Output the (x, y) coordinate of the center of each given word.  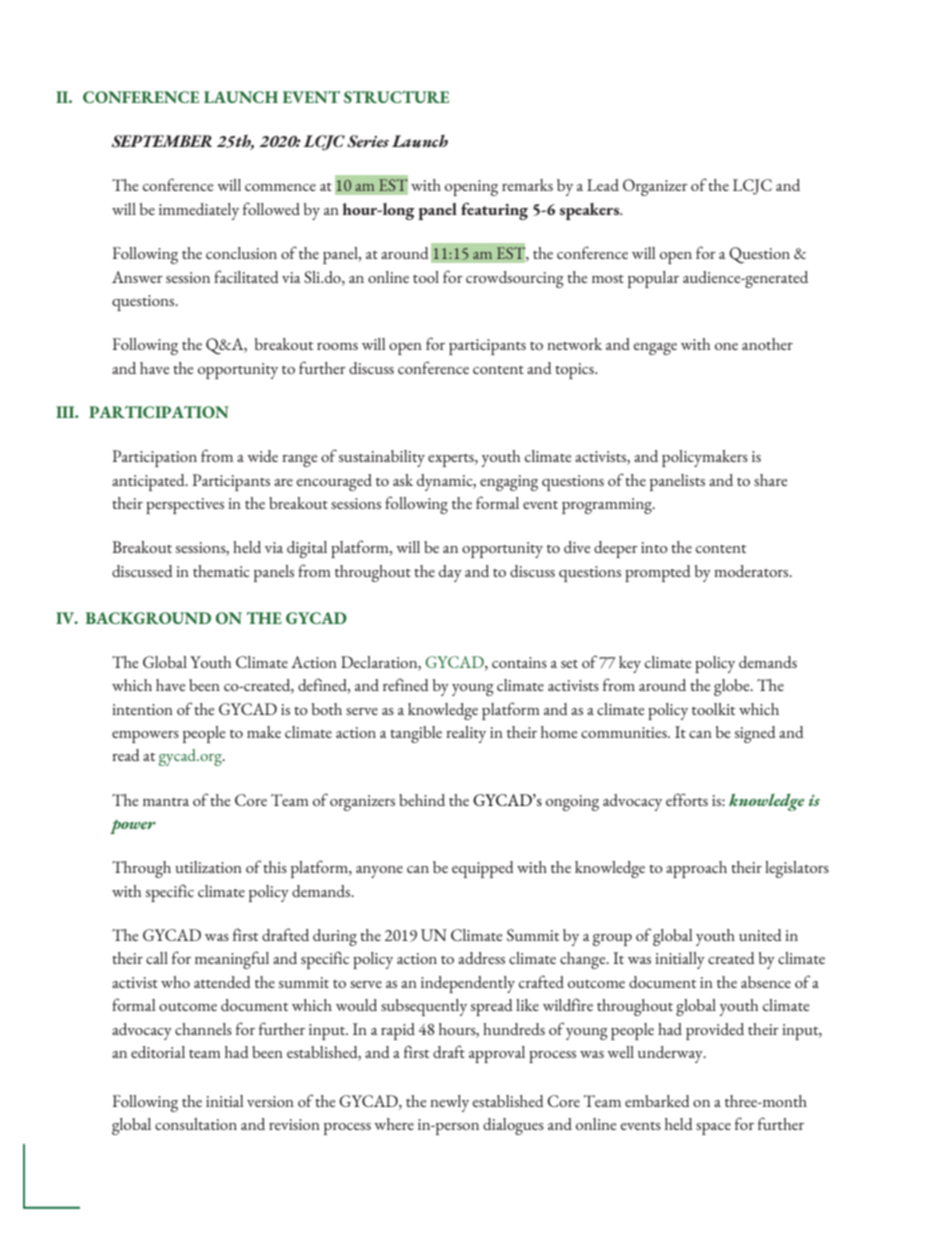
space (713, 1129)
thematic (221, 571)
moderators (752, 571)
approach (696, 869)
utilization (208, 867)
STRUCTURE (396, 97)
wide (262, 456)
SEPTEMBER (161, 141)
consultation (196, 1124)
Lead (603, 185)
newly (449, 1103)
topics (575, 371)
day (450, 573)
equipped (483, 869)
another (767, 344)
